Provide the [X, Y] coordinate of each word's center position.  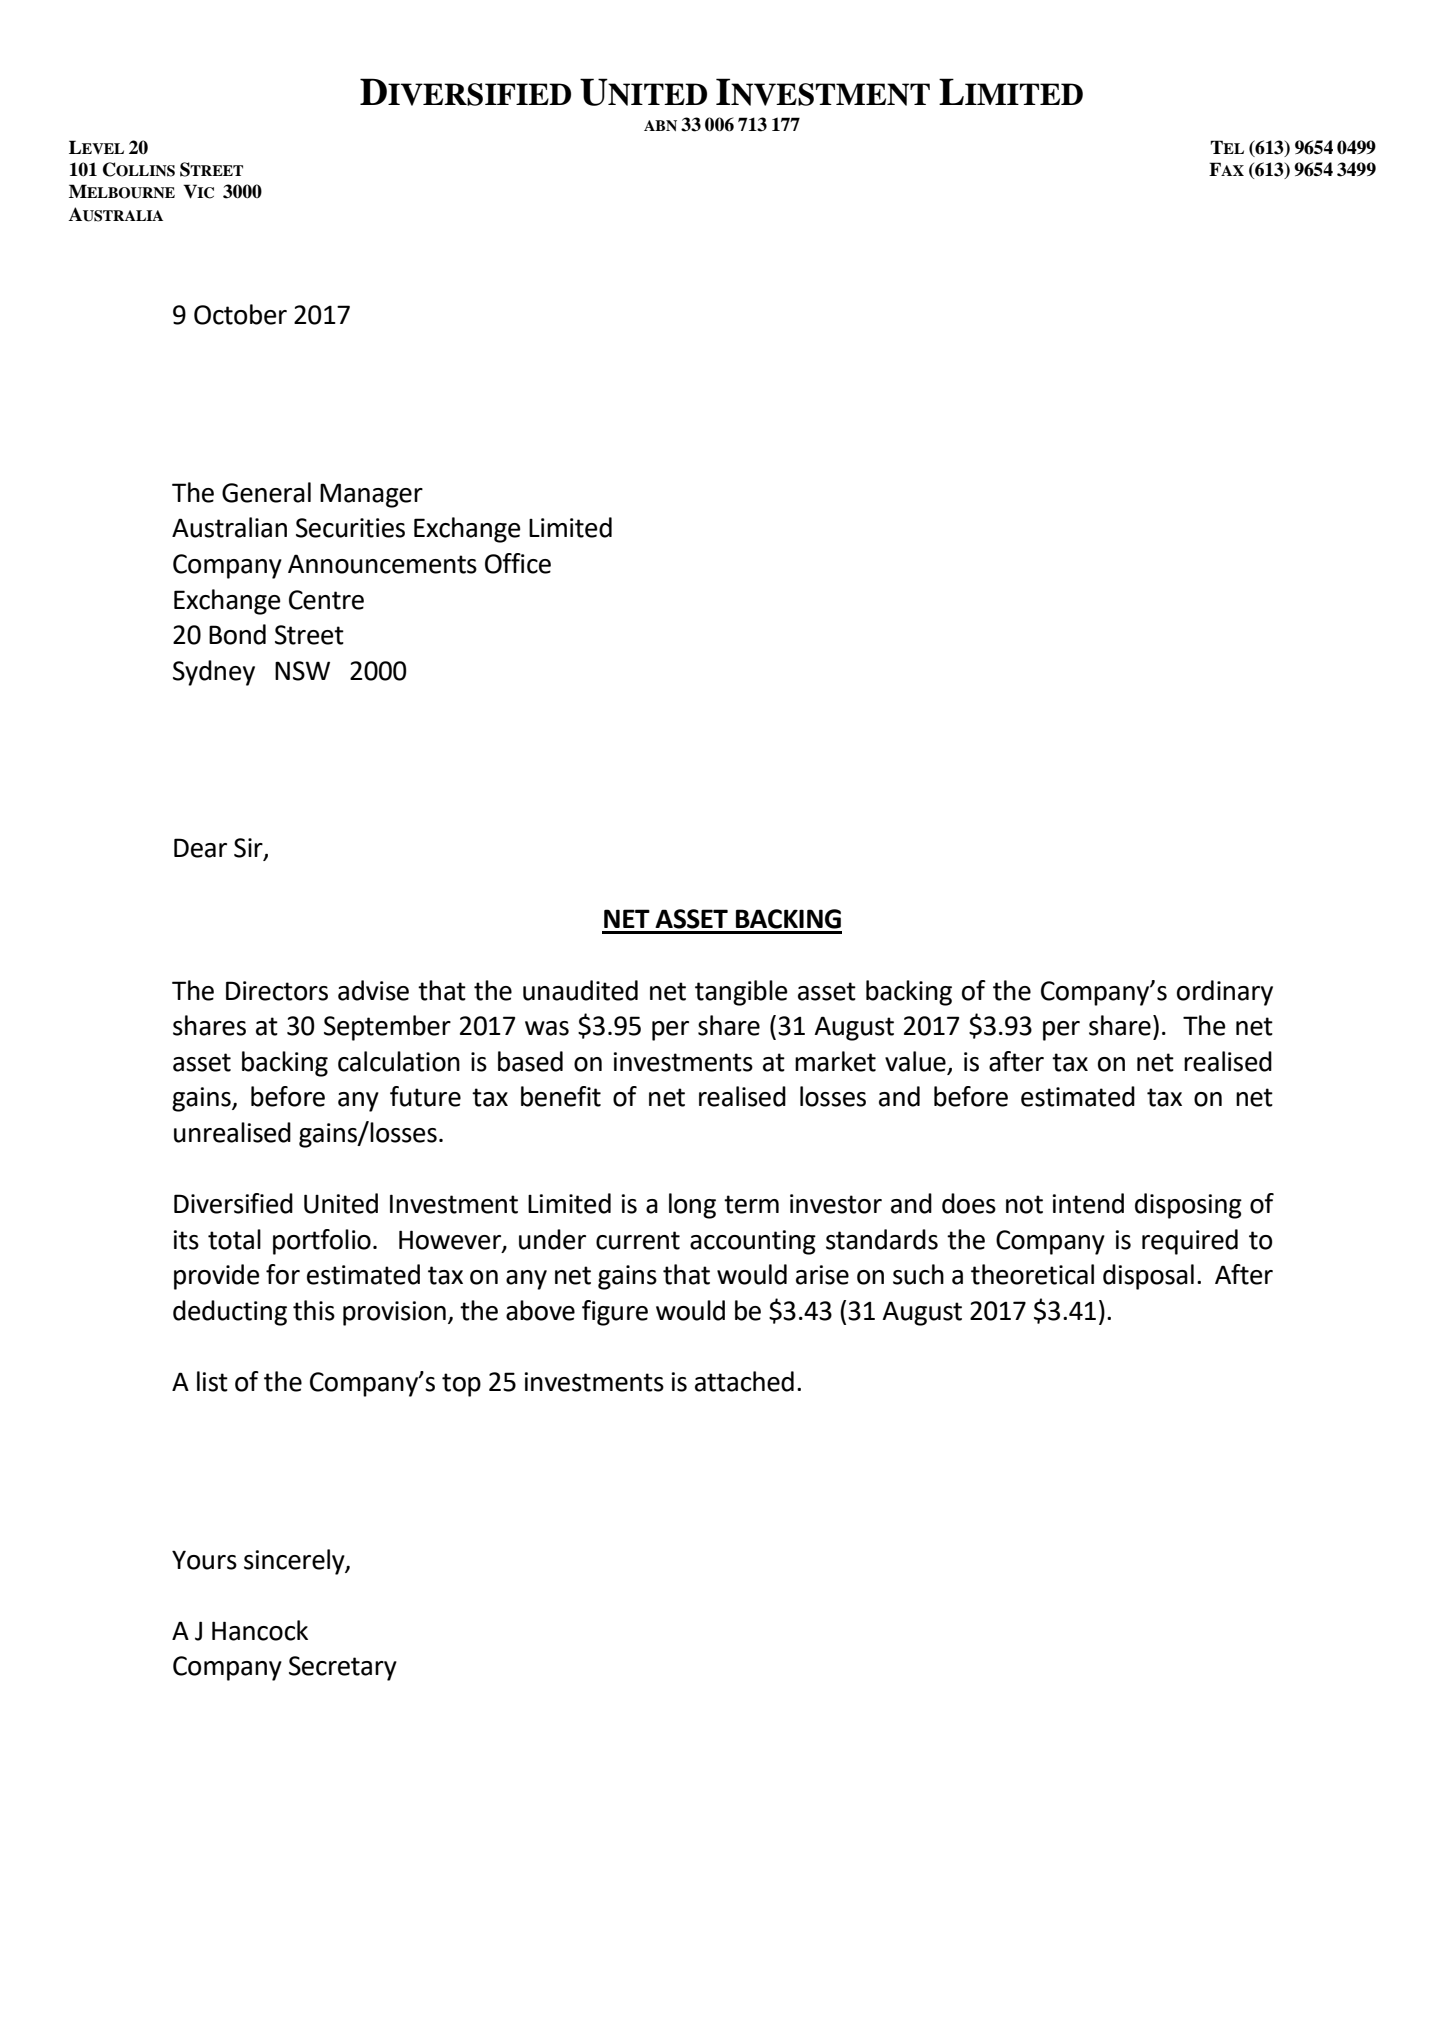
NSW [302, 671]
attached [744, 1381]
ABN [660, 125]
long [692, 1206]
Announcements [382, 564]
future [425, 1096]
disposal [1148, 1277]
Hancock [260, 1630]
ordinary [1225, 993]
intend [1088, 1203]
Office [518, 563]
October [240, 314]
